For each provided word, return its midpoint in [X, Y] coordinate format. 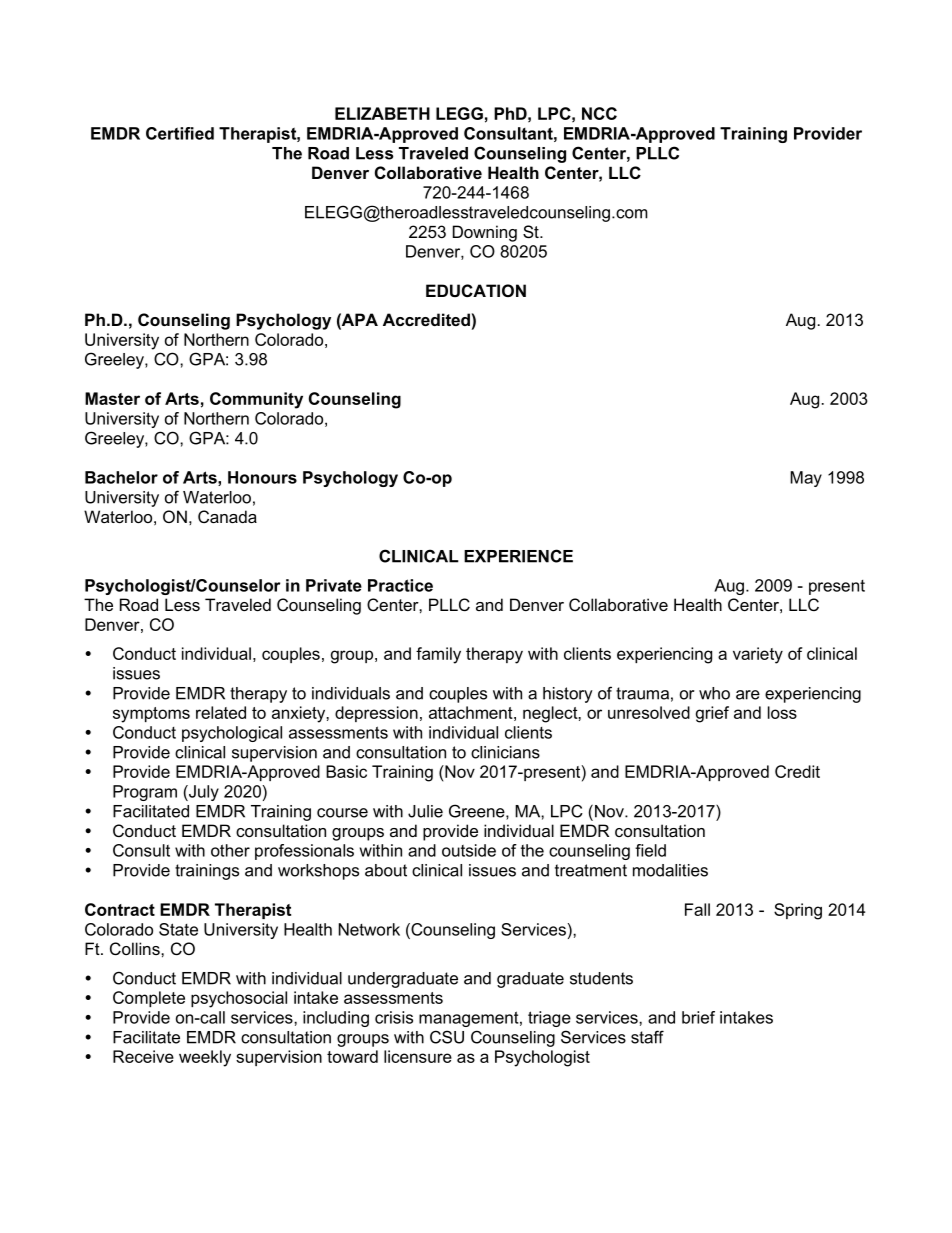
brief [698, 1017]
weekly [205, 1058]
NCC [599, 113]
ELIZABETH [382, 113]
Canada [227, 516]
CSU [447, 1037]
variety [758, 655]
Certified [180, 133]
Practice [400, 585]
